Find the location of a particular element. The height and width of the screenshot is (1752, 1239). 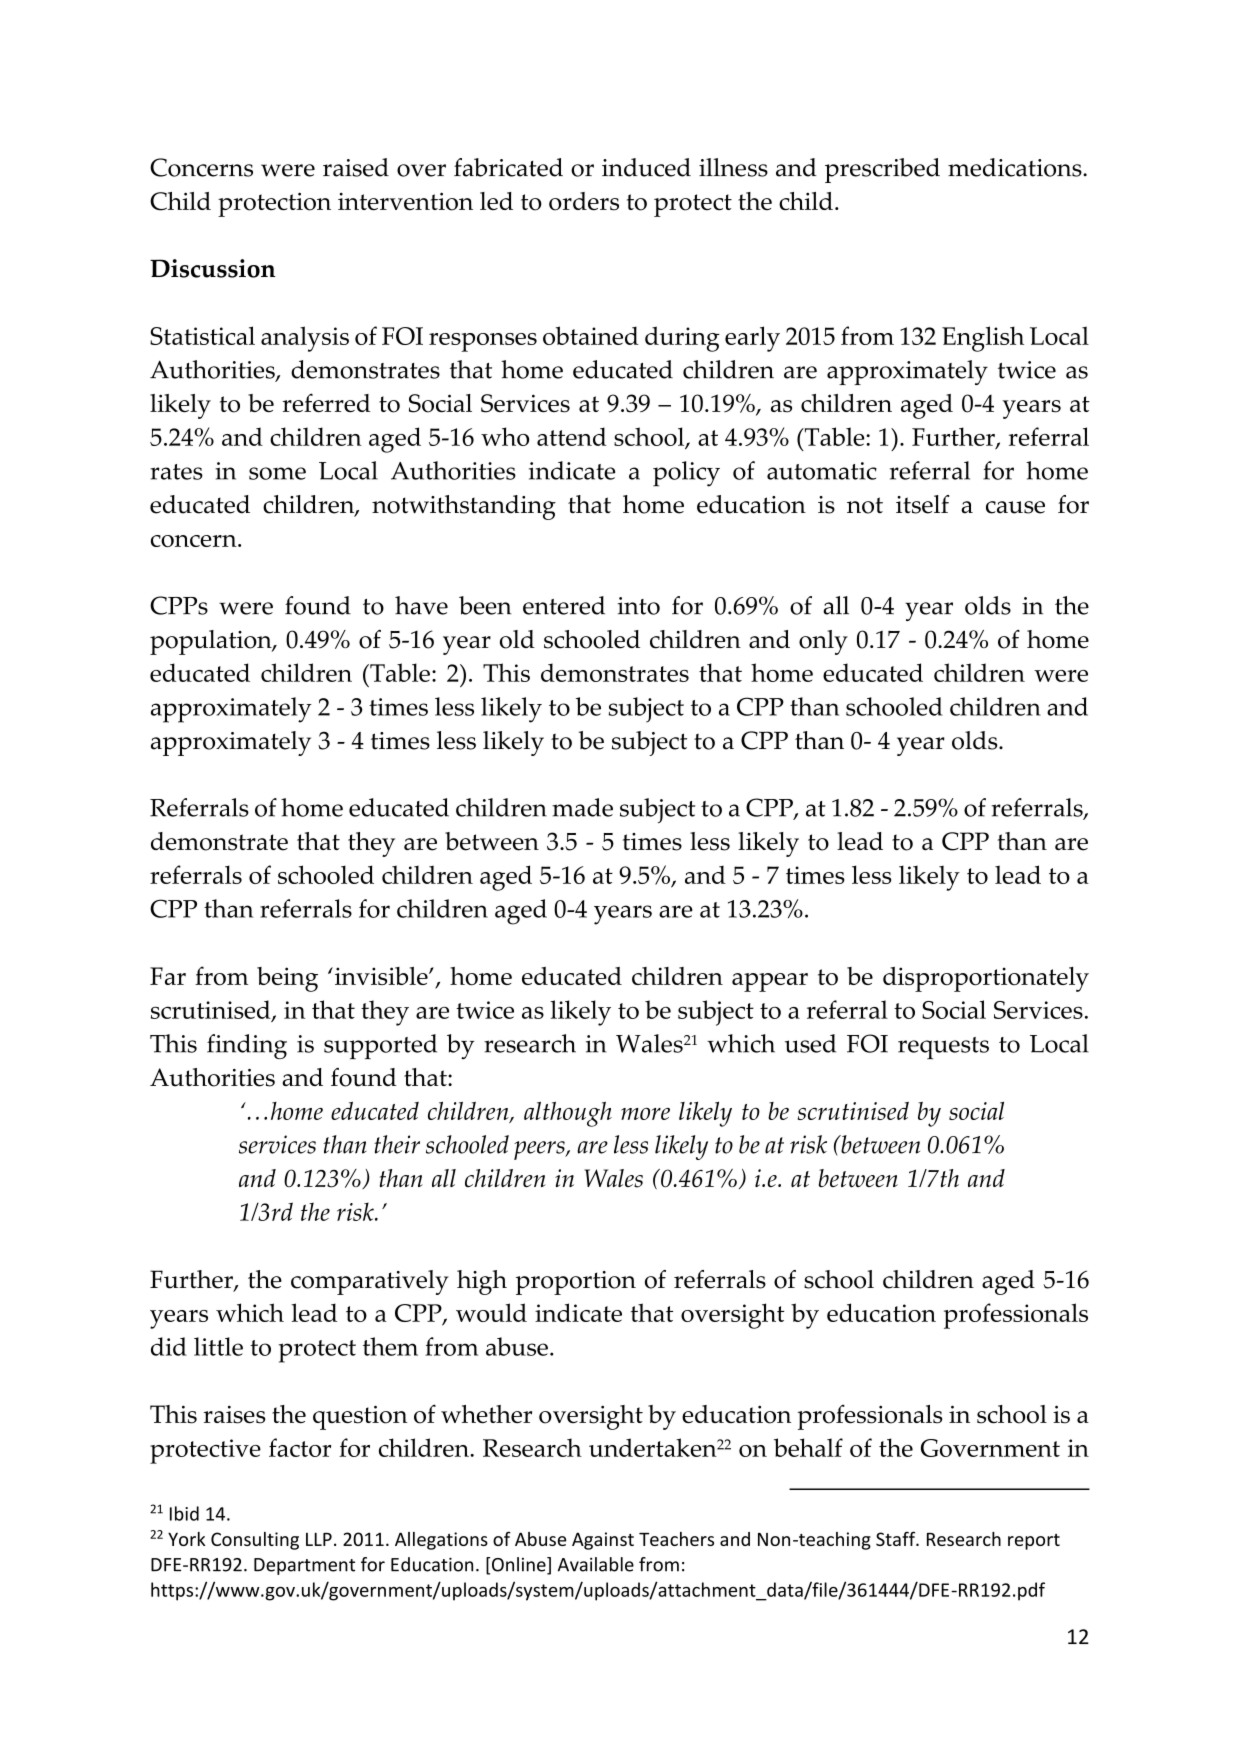

Discussion is located at coordinates (213, 268).
